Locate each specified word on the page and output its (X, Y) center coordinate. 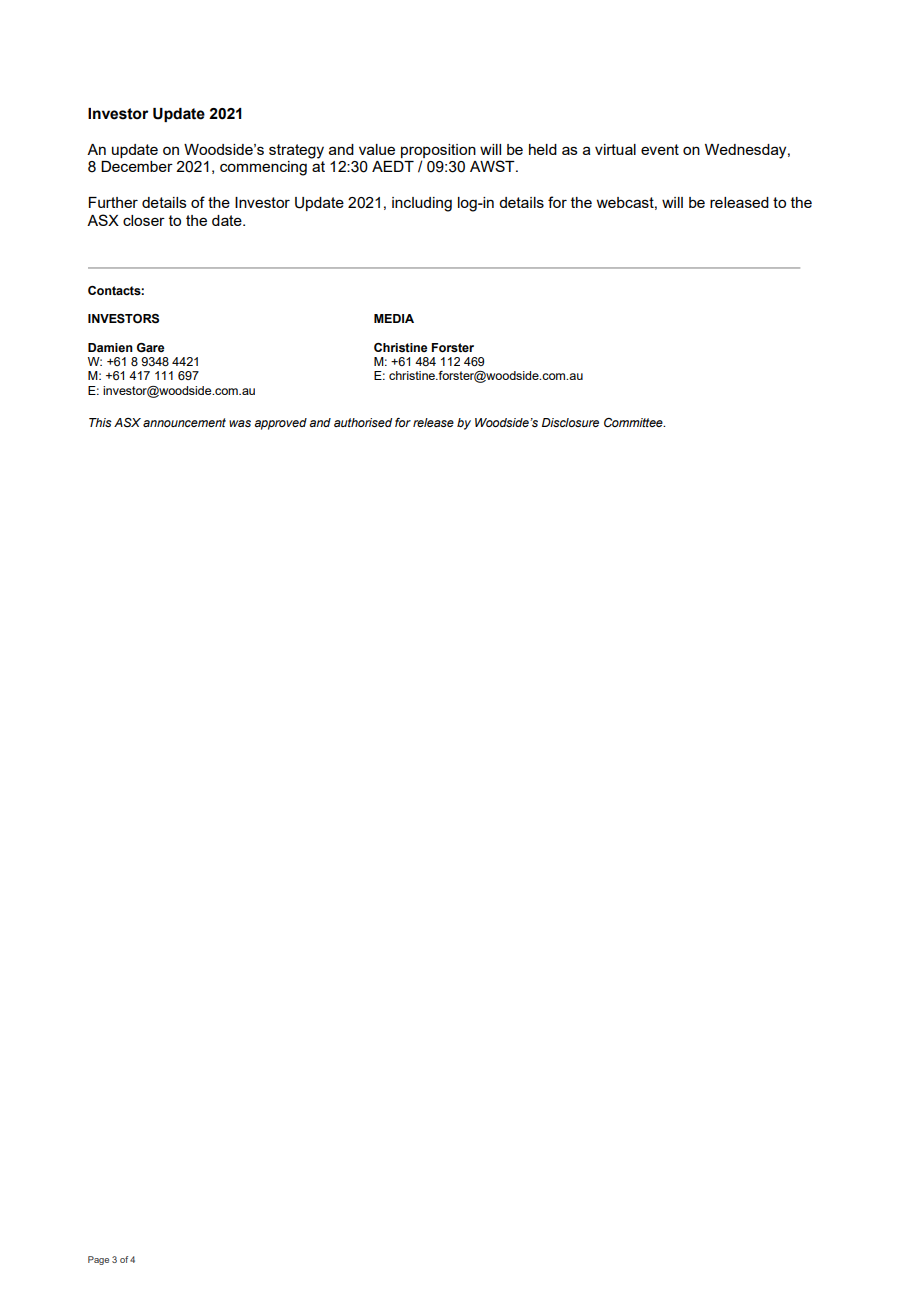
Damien (110, 347)
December (137, 166)
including (422, 204)
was (240, 423)
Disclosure (570, 422)
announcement (184, 422)
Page (98, 1260)
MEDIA (394, 318)
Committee (634, 422)
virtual (615, 149)
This (100, 422)
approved (280, 424)
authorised (363, 422)
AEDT (393, 166)
